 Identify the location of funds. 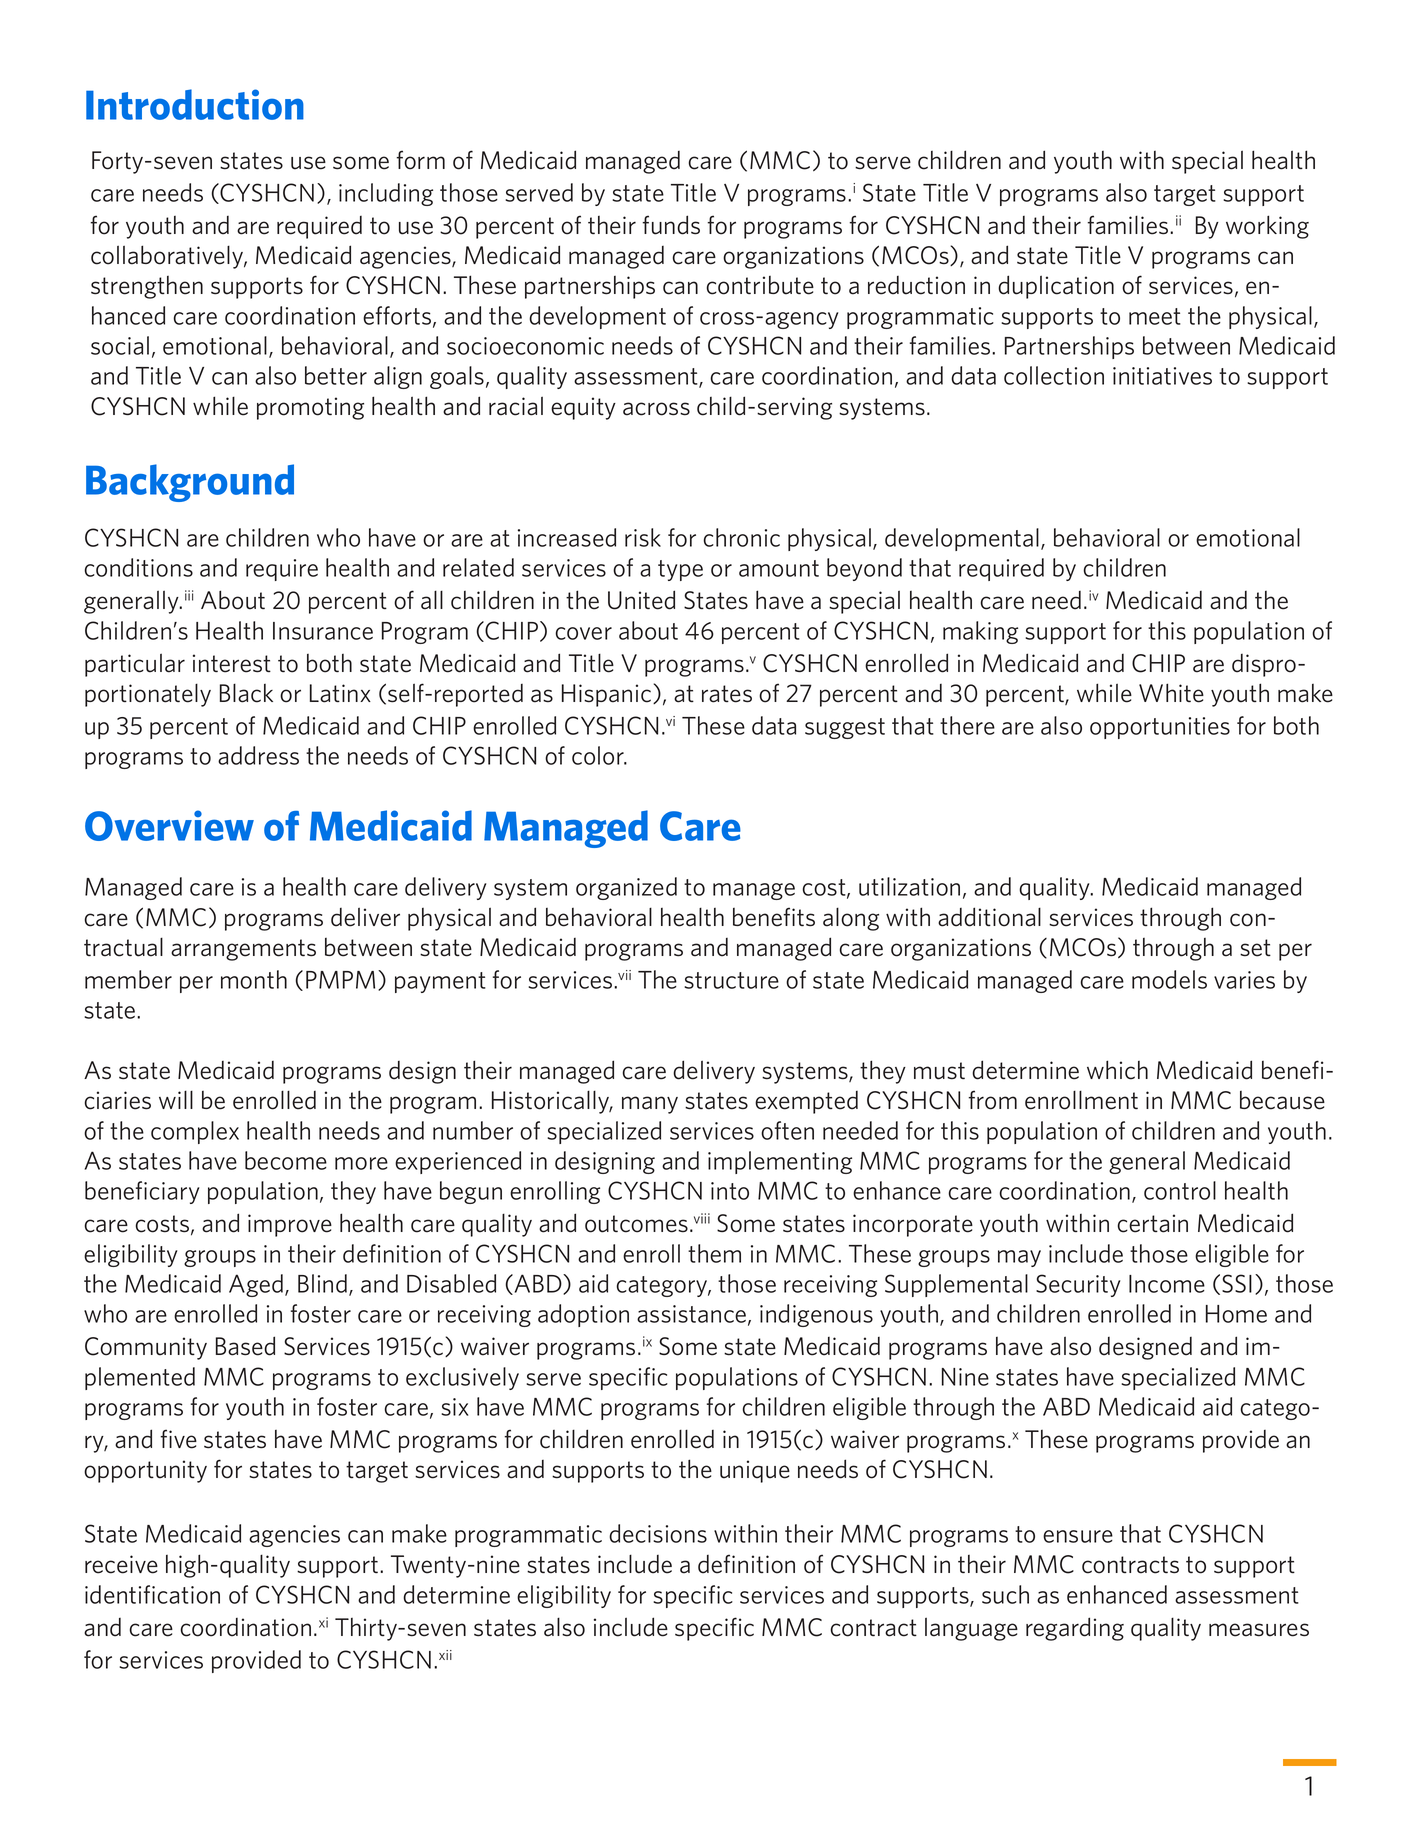
(671, 225).
